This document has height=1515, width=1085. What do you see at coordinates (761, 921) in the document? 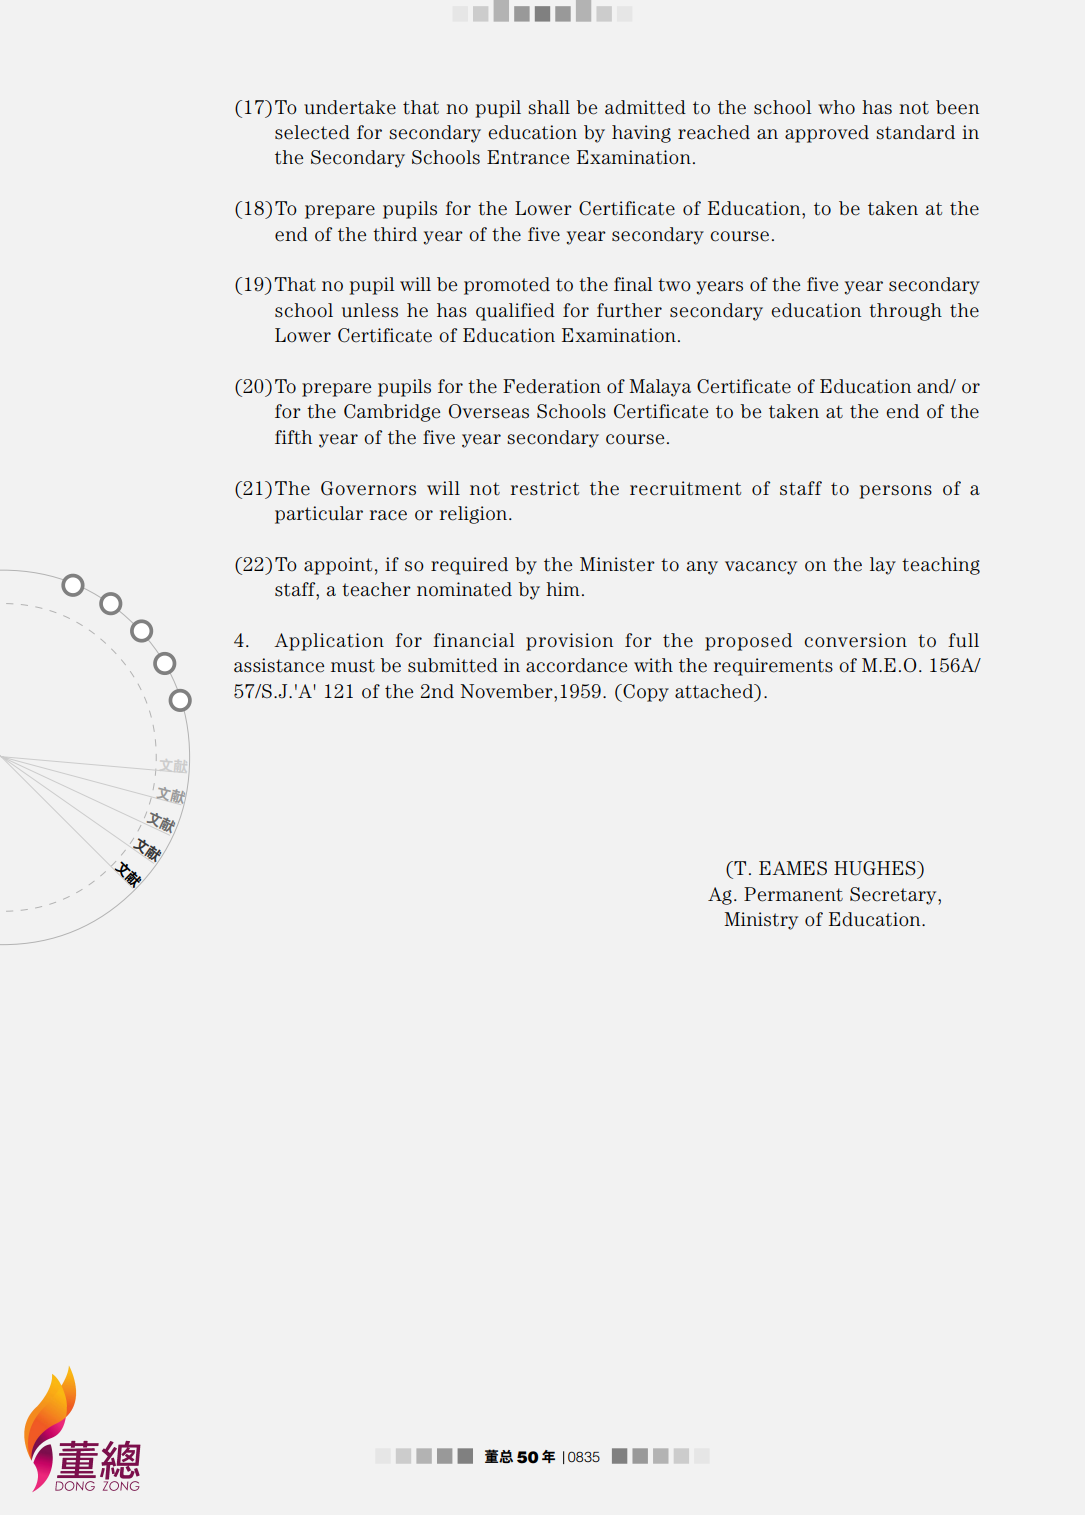
I see `Ministry` at bounding box center [761, 921].
